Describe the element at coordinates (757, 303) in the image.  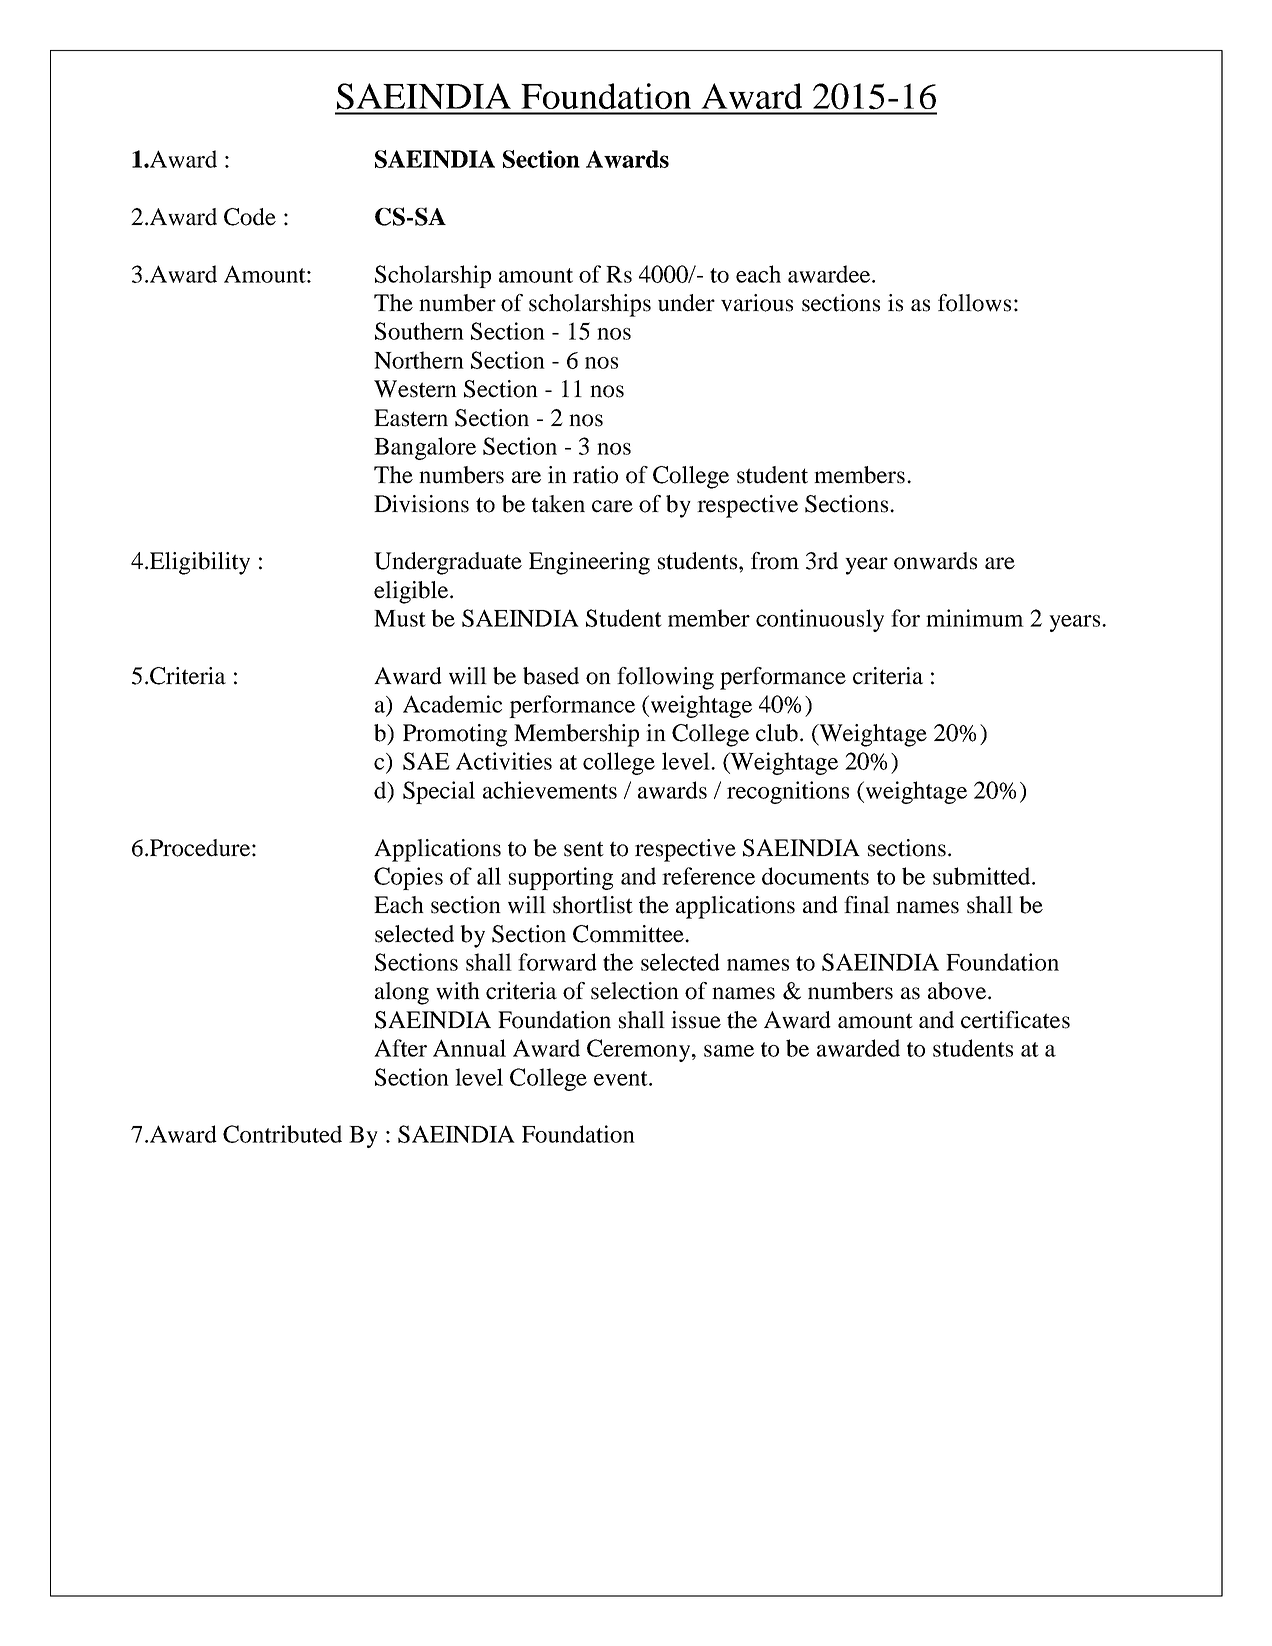
I see `various` at that location.
